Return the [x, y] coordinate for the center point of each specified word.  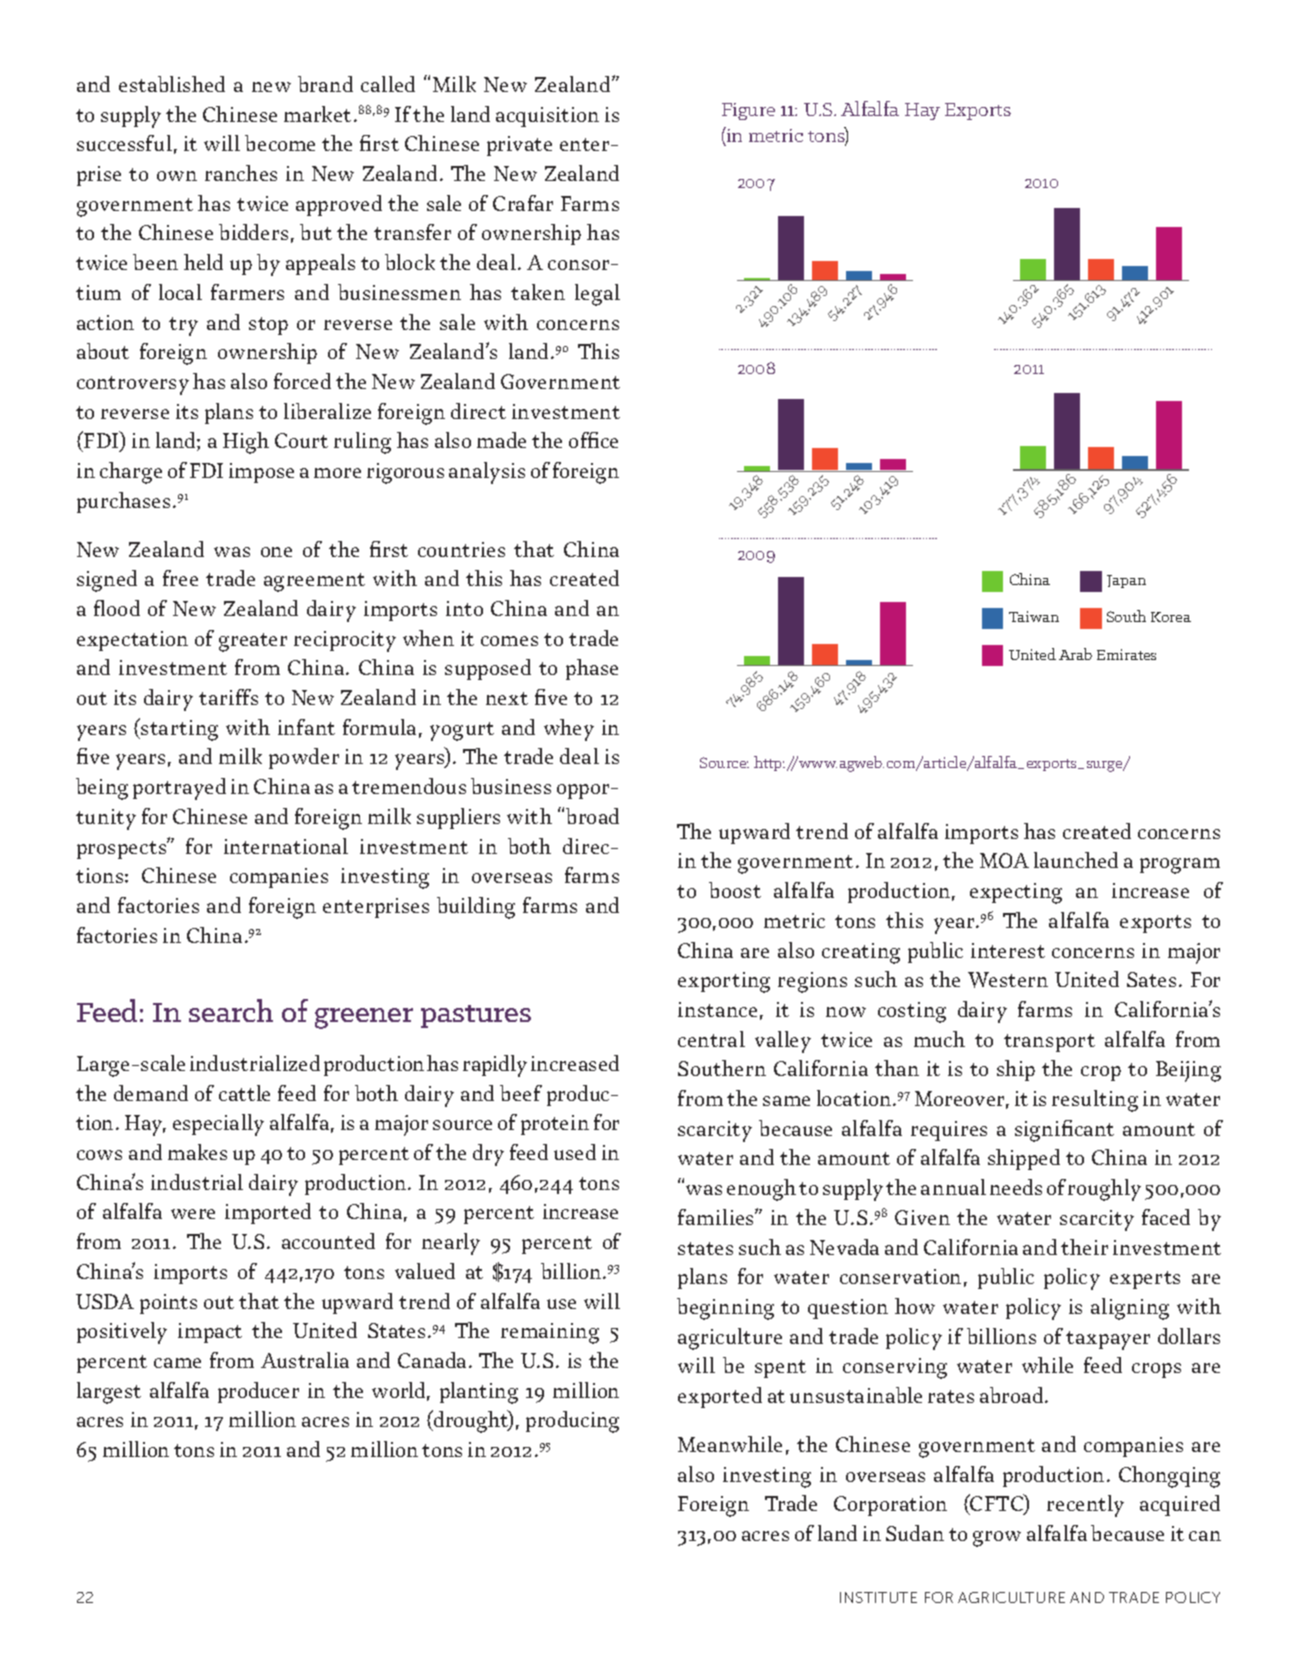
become [280, 143]
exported [720, 1397]
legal [597, 295]
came [177, 1363]
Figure [748, 111]
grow [997, 1539]
